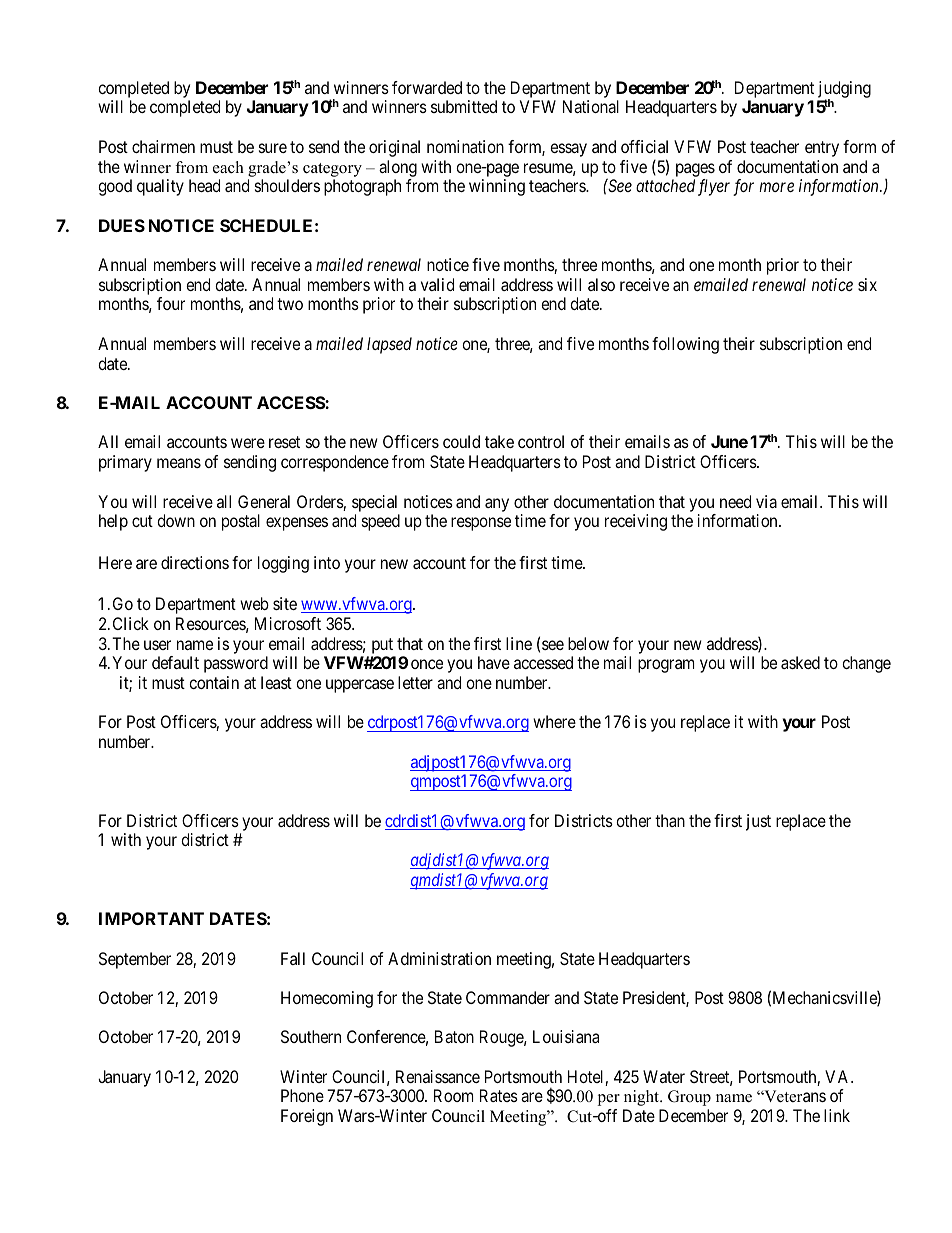  I want to click on Phone, so click(302, 1095).
